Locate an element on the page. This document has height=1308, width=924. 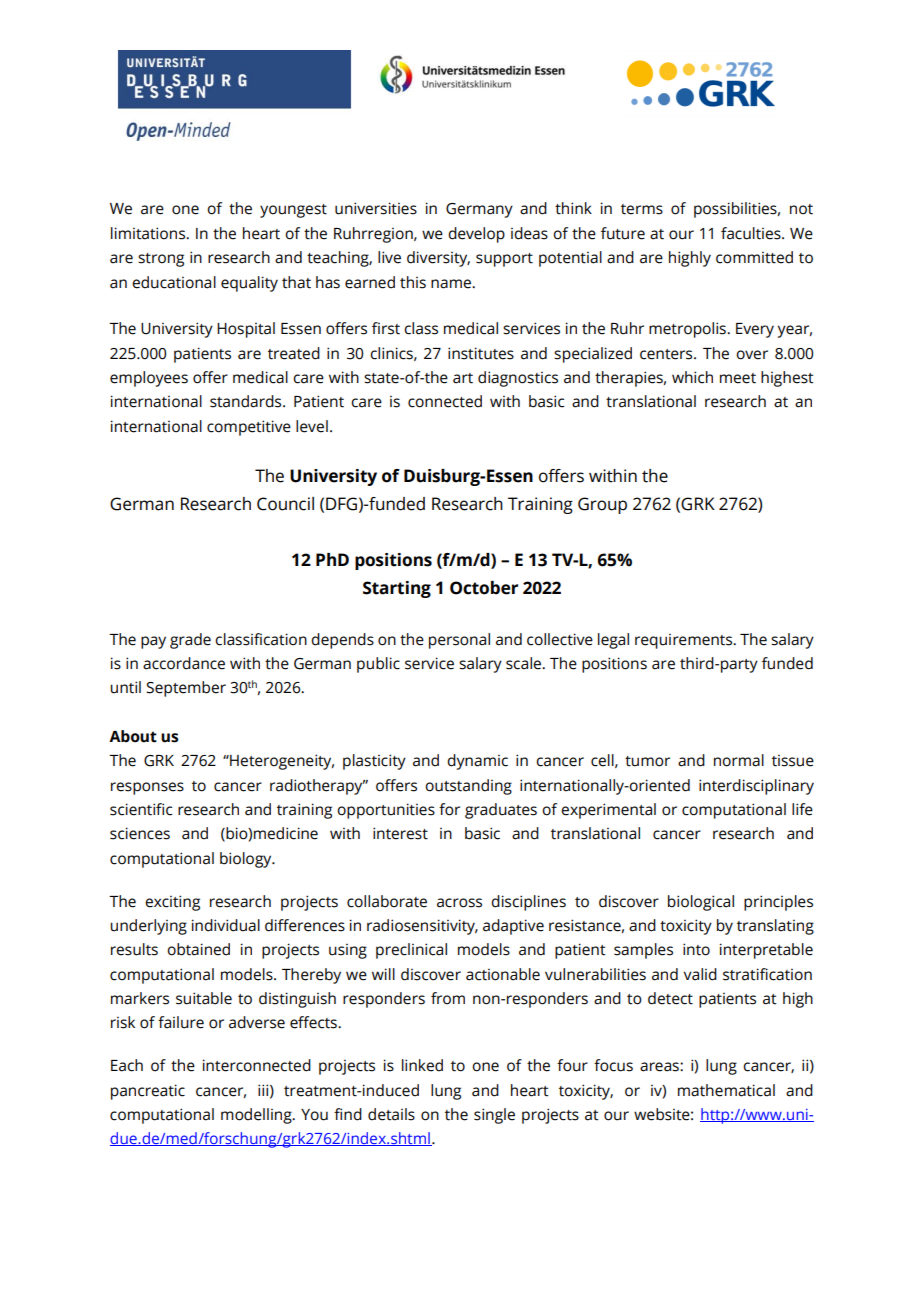
develop is located at coordinates (476, 235).
